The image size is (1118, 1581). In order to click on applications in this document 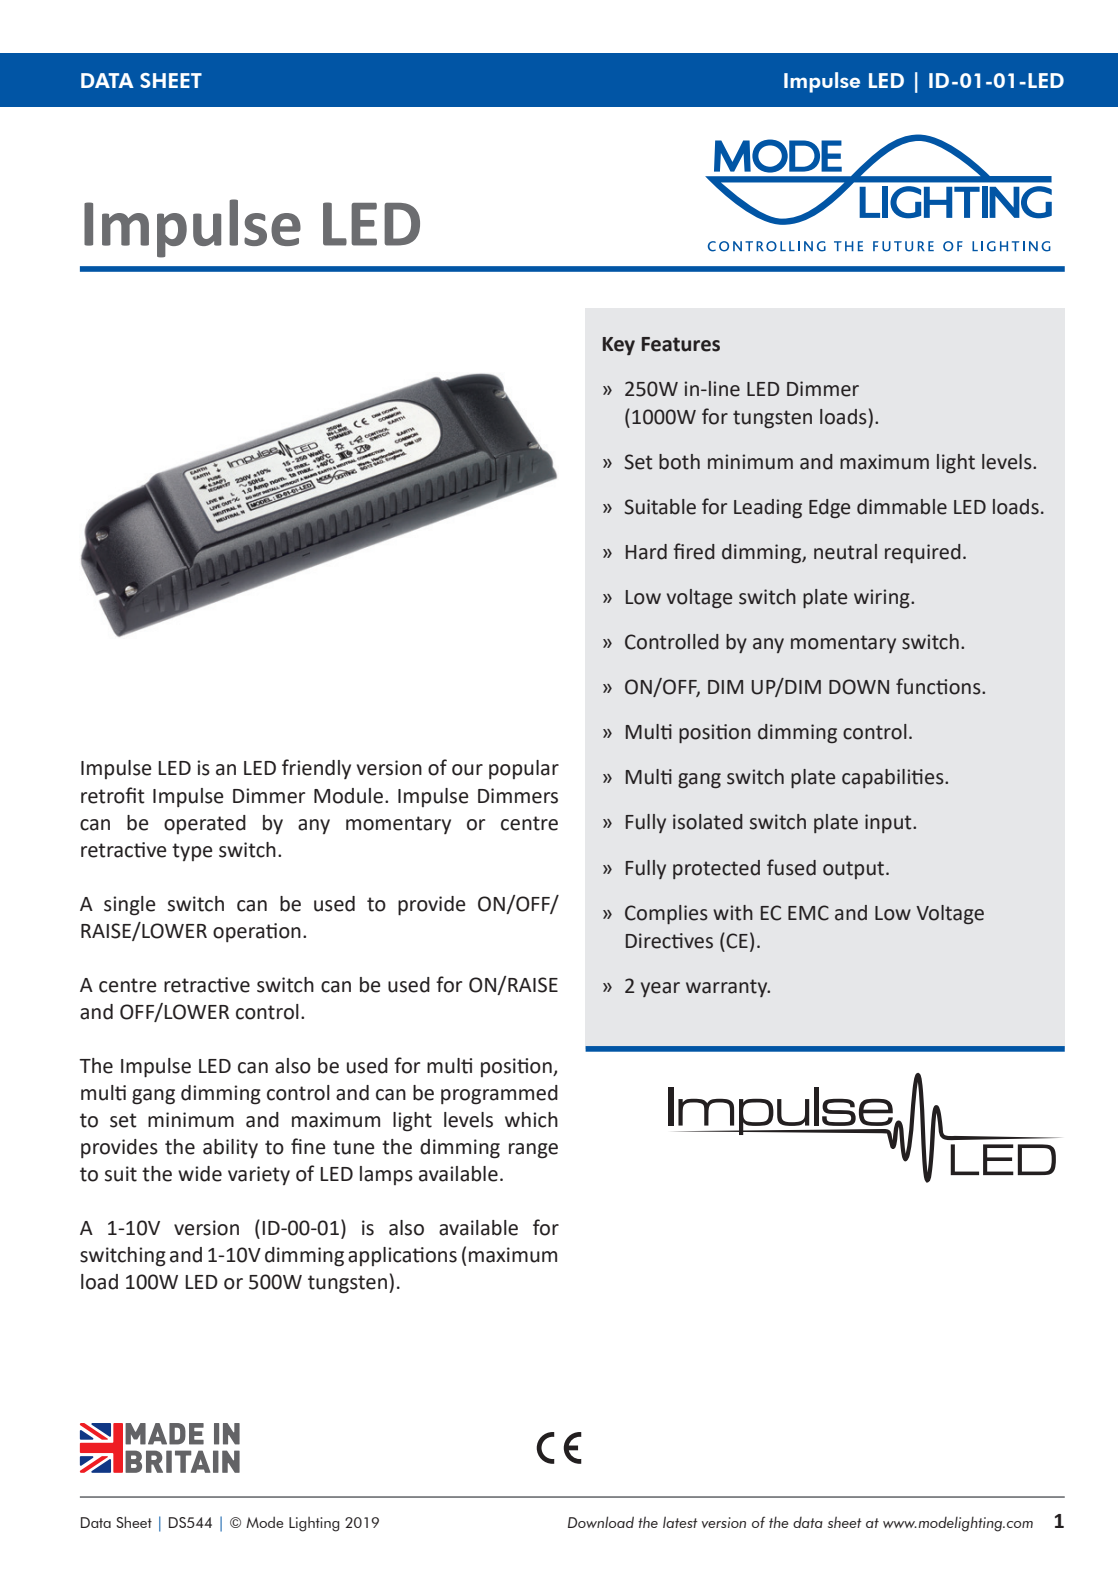, I will do `click(402, 1256)`.
